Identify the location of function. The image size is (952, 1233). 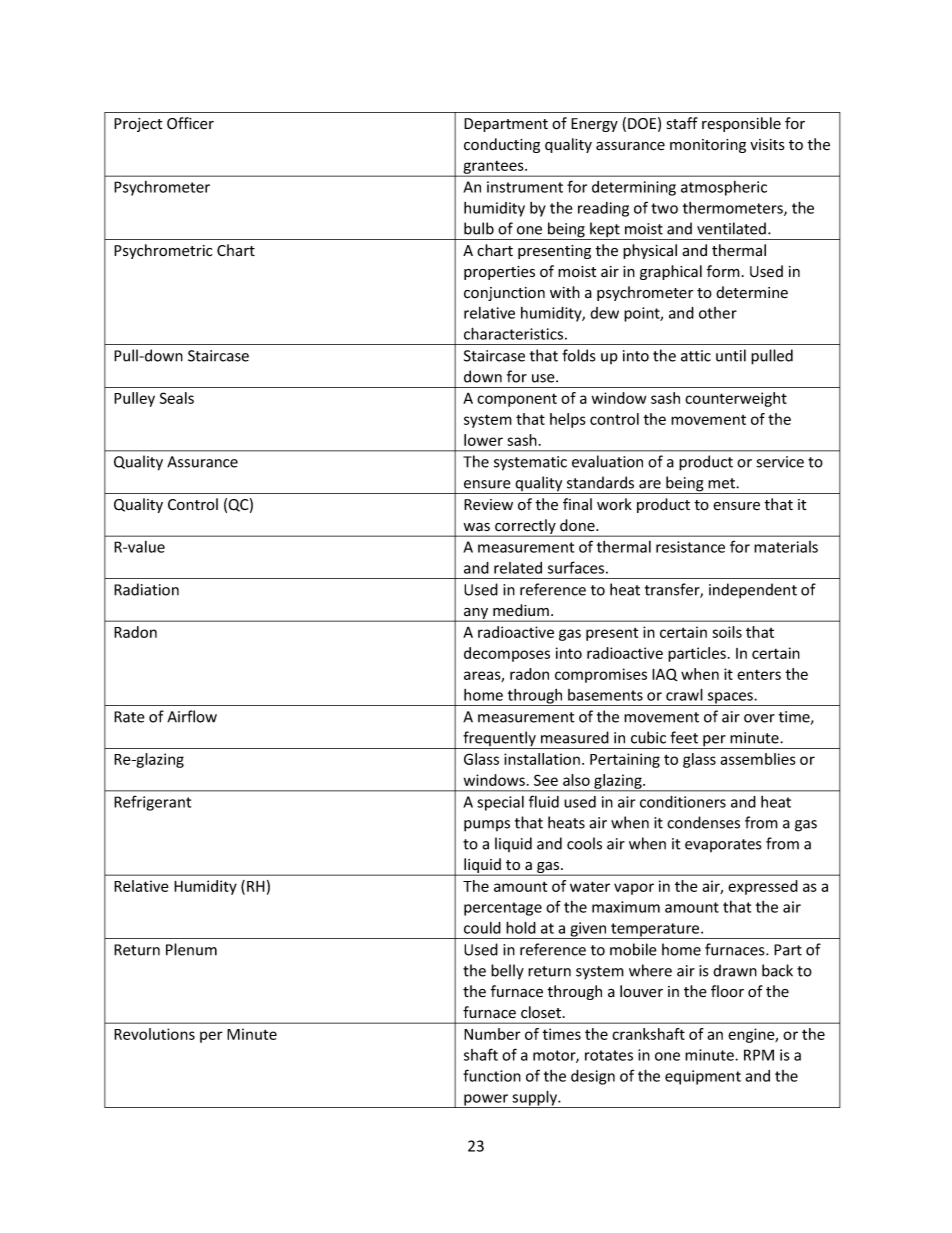
(492, 1075).
